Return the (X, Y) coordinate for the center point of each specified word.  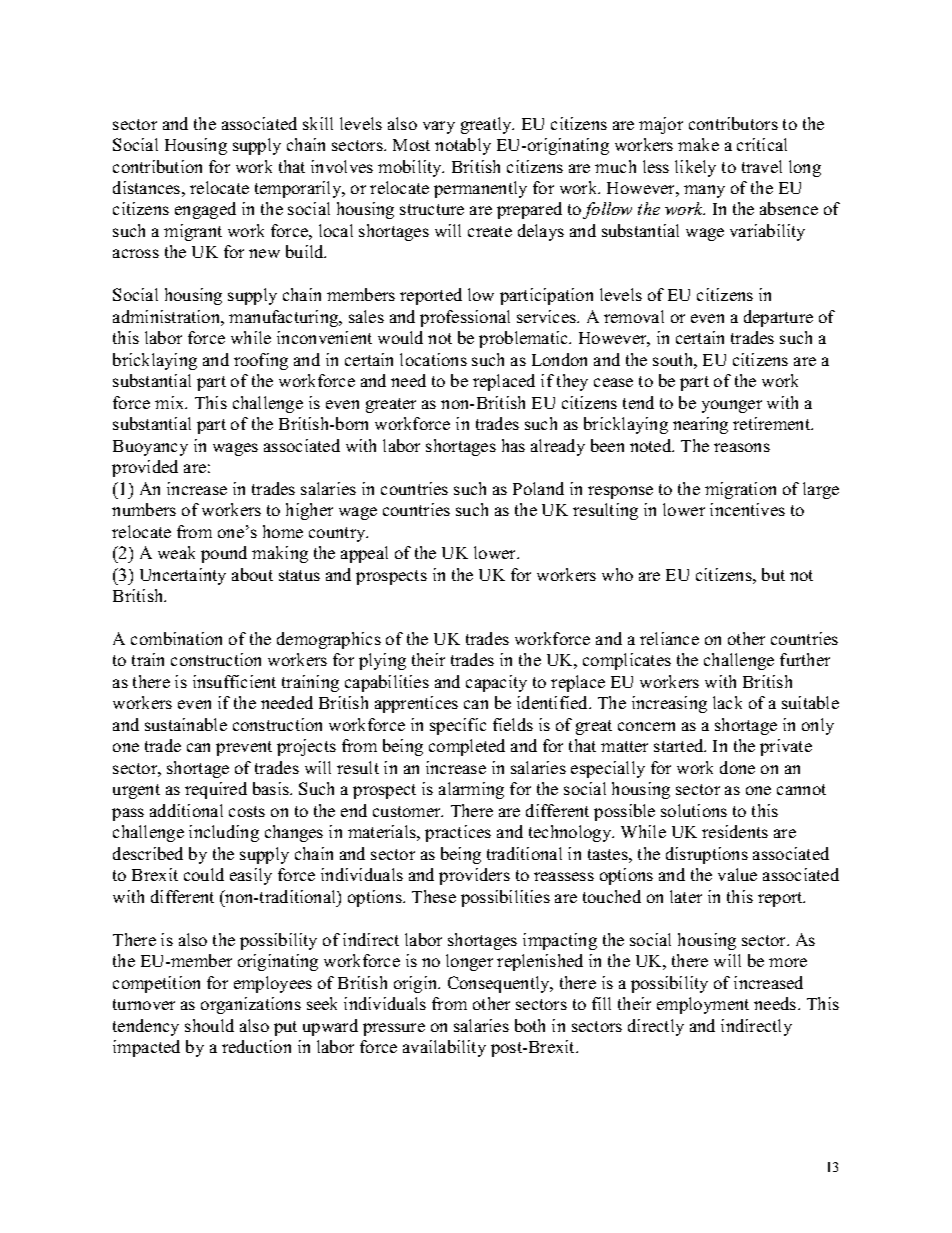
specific (458, 726)
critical (762, 144)
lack (727, 702)
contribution (157, 166)
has (513, 445)
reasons (742, 447)
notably (463, 146)
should (209, 1025)
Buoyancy (150, 448)
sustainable (186, 724)
